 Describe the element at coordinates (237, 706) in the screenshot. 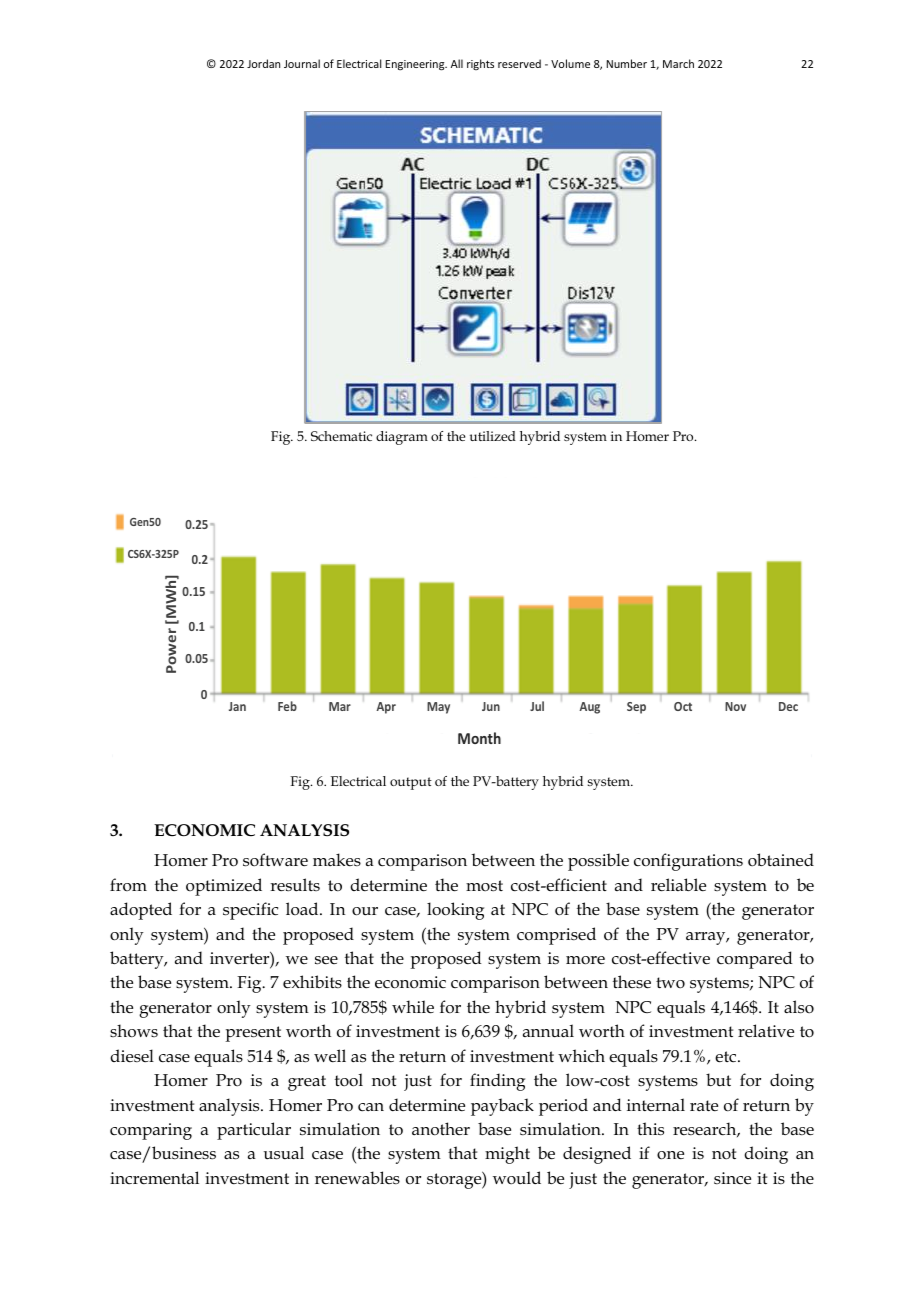

I see `Jan` at that location.
